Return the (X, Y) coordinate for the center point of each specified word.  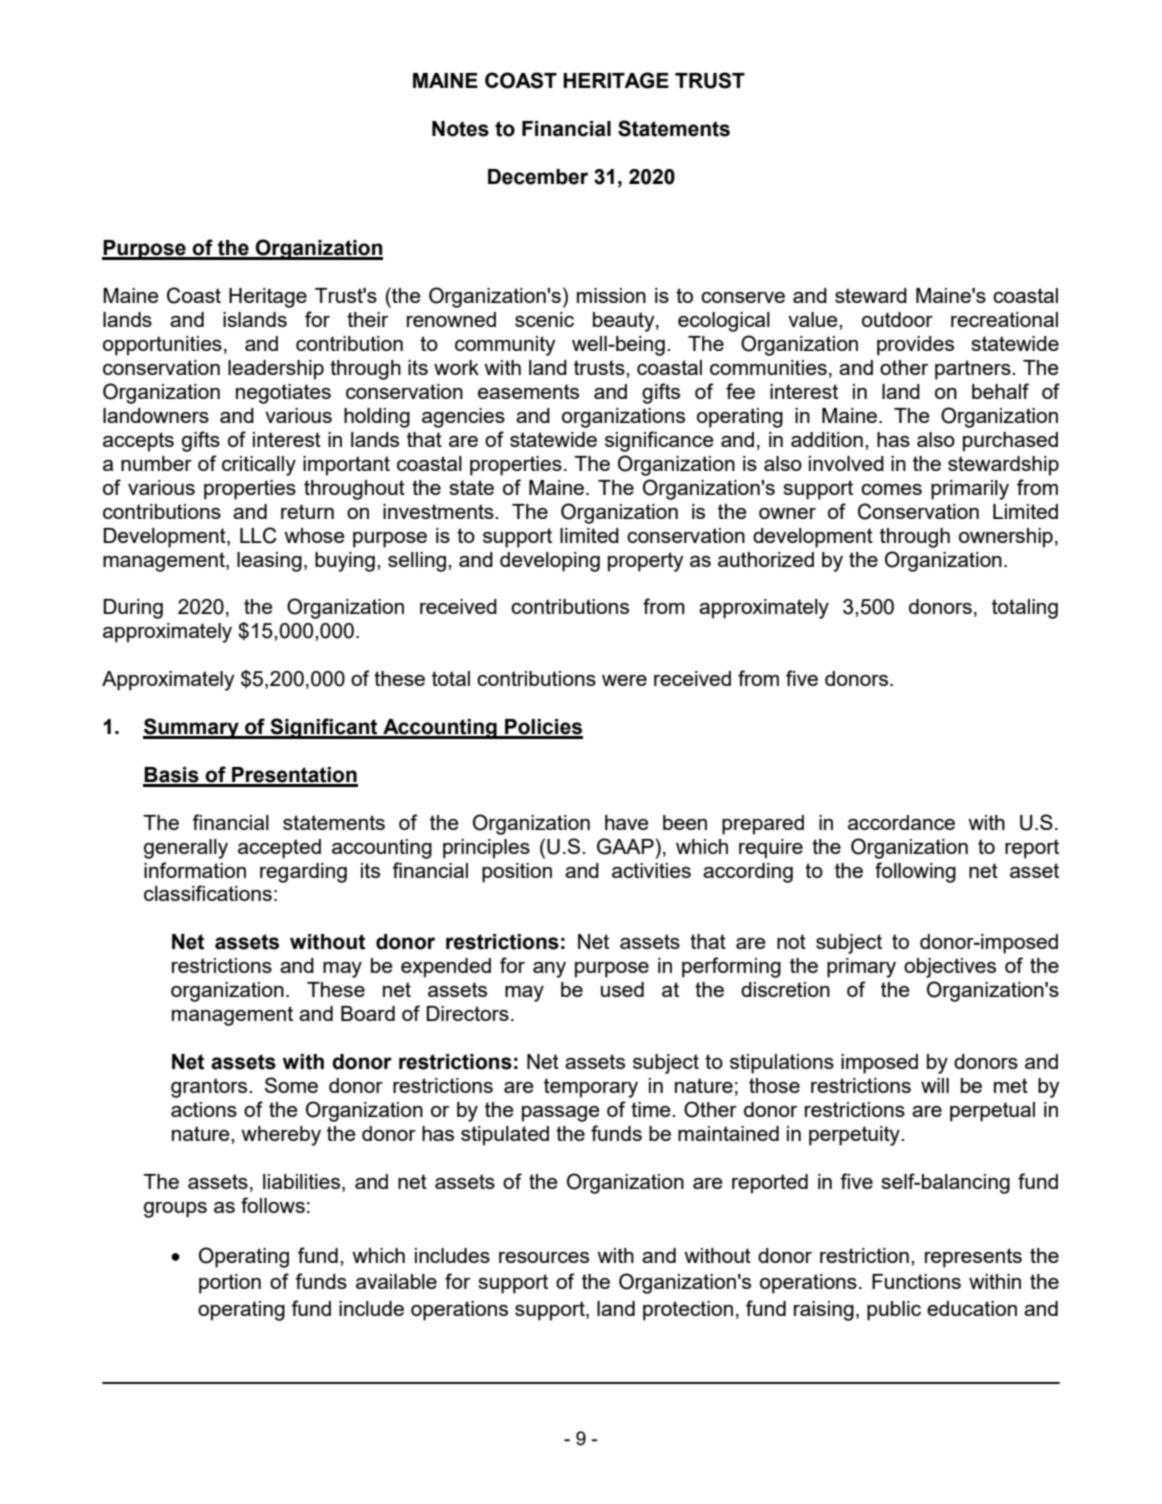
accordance (901, 822)
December (538, 177)
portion (230, 1284)
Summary (192, 728)
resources (544, 1257)
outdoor (897, 319)
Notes (460, 129)
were (624, 680)
